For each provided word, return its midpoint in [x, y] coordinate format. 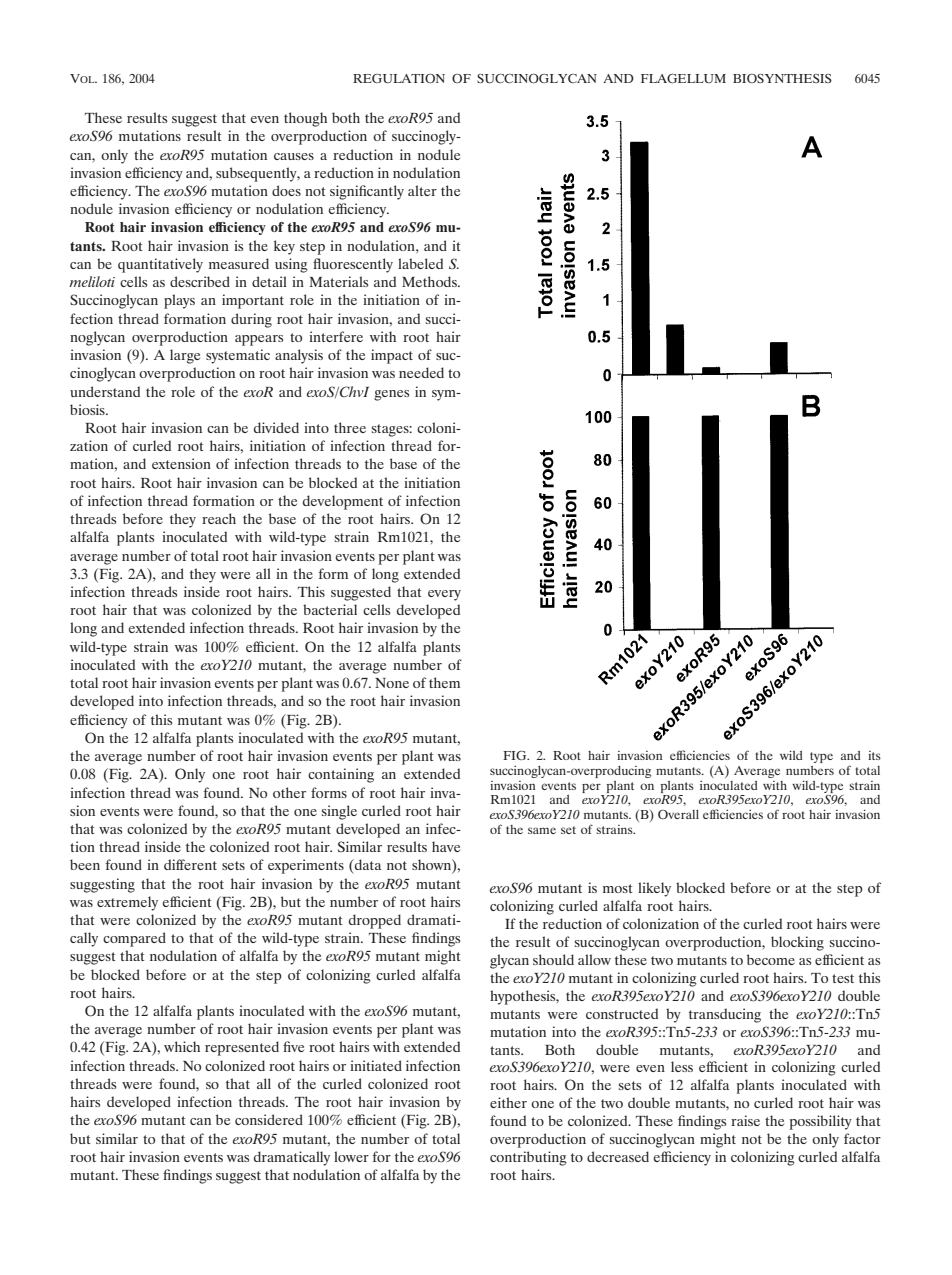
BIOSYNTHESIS [782, 78]
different [190, 864]
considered [269, 1119]
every [444, 595]
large [185, 356]
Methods [430, 281]
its [874, 755]
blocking [797, 943]
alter [422, 190]
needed [421, 372]
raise [745, 1120]
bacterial [330, 609]
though [305, 119]
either [508, 1102]
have [446, 846]
